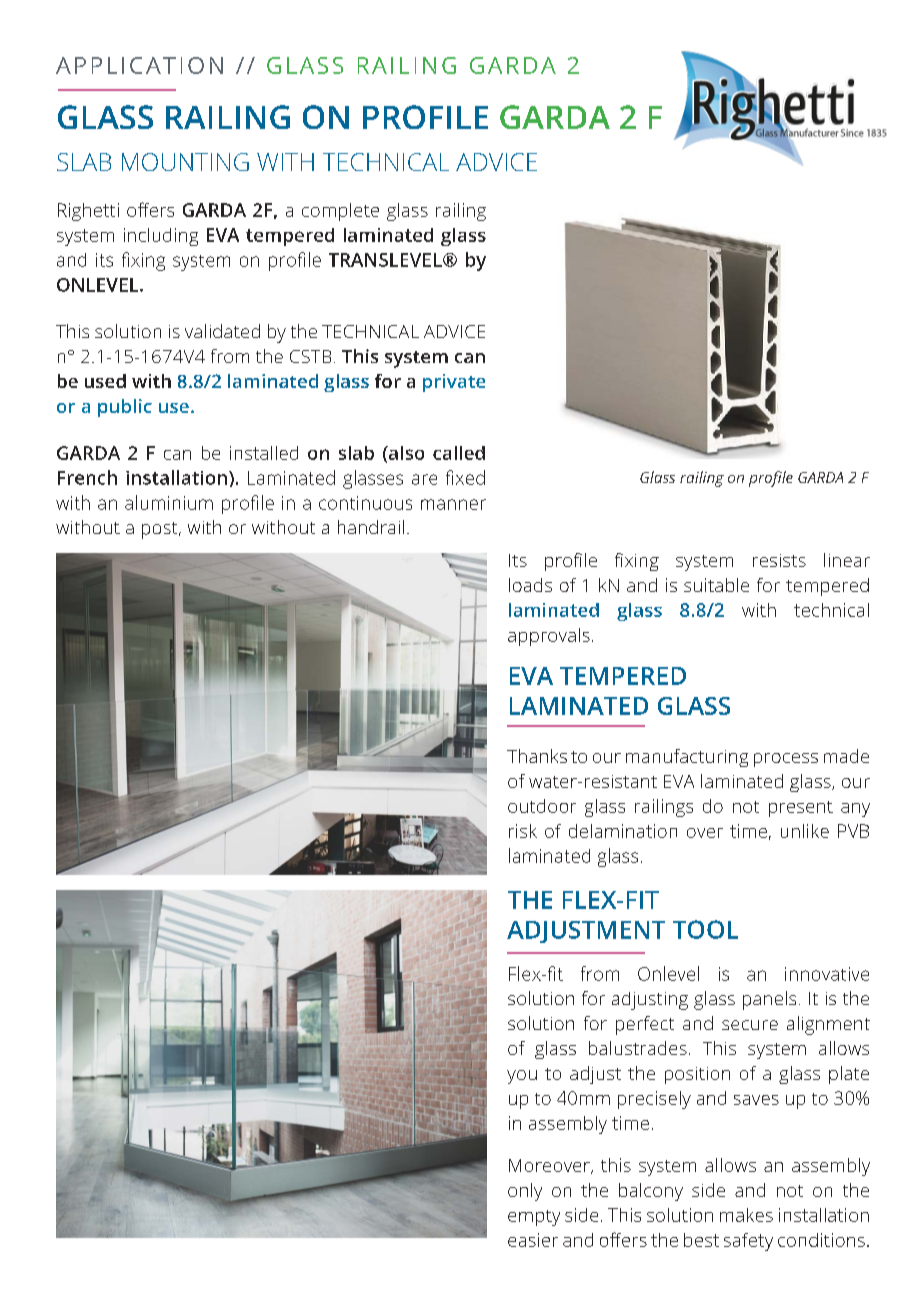 The height and width of the page is (1308, 924). Describe the element at coordinates (525, 1192) in the page. I see `only` at that location.
